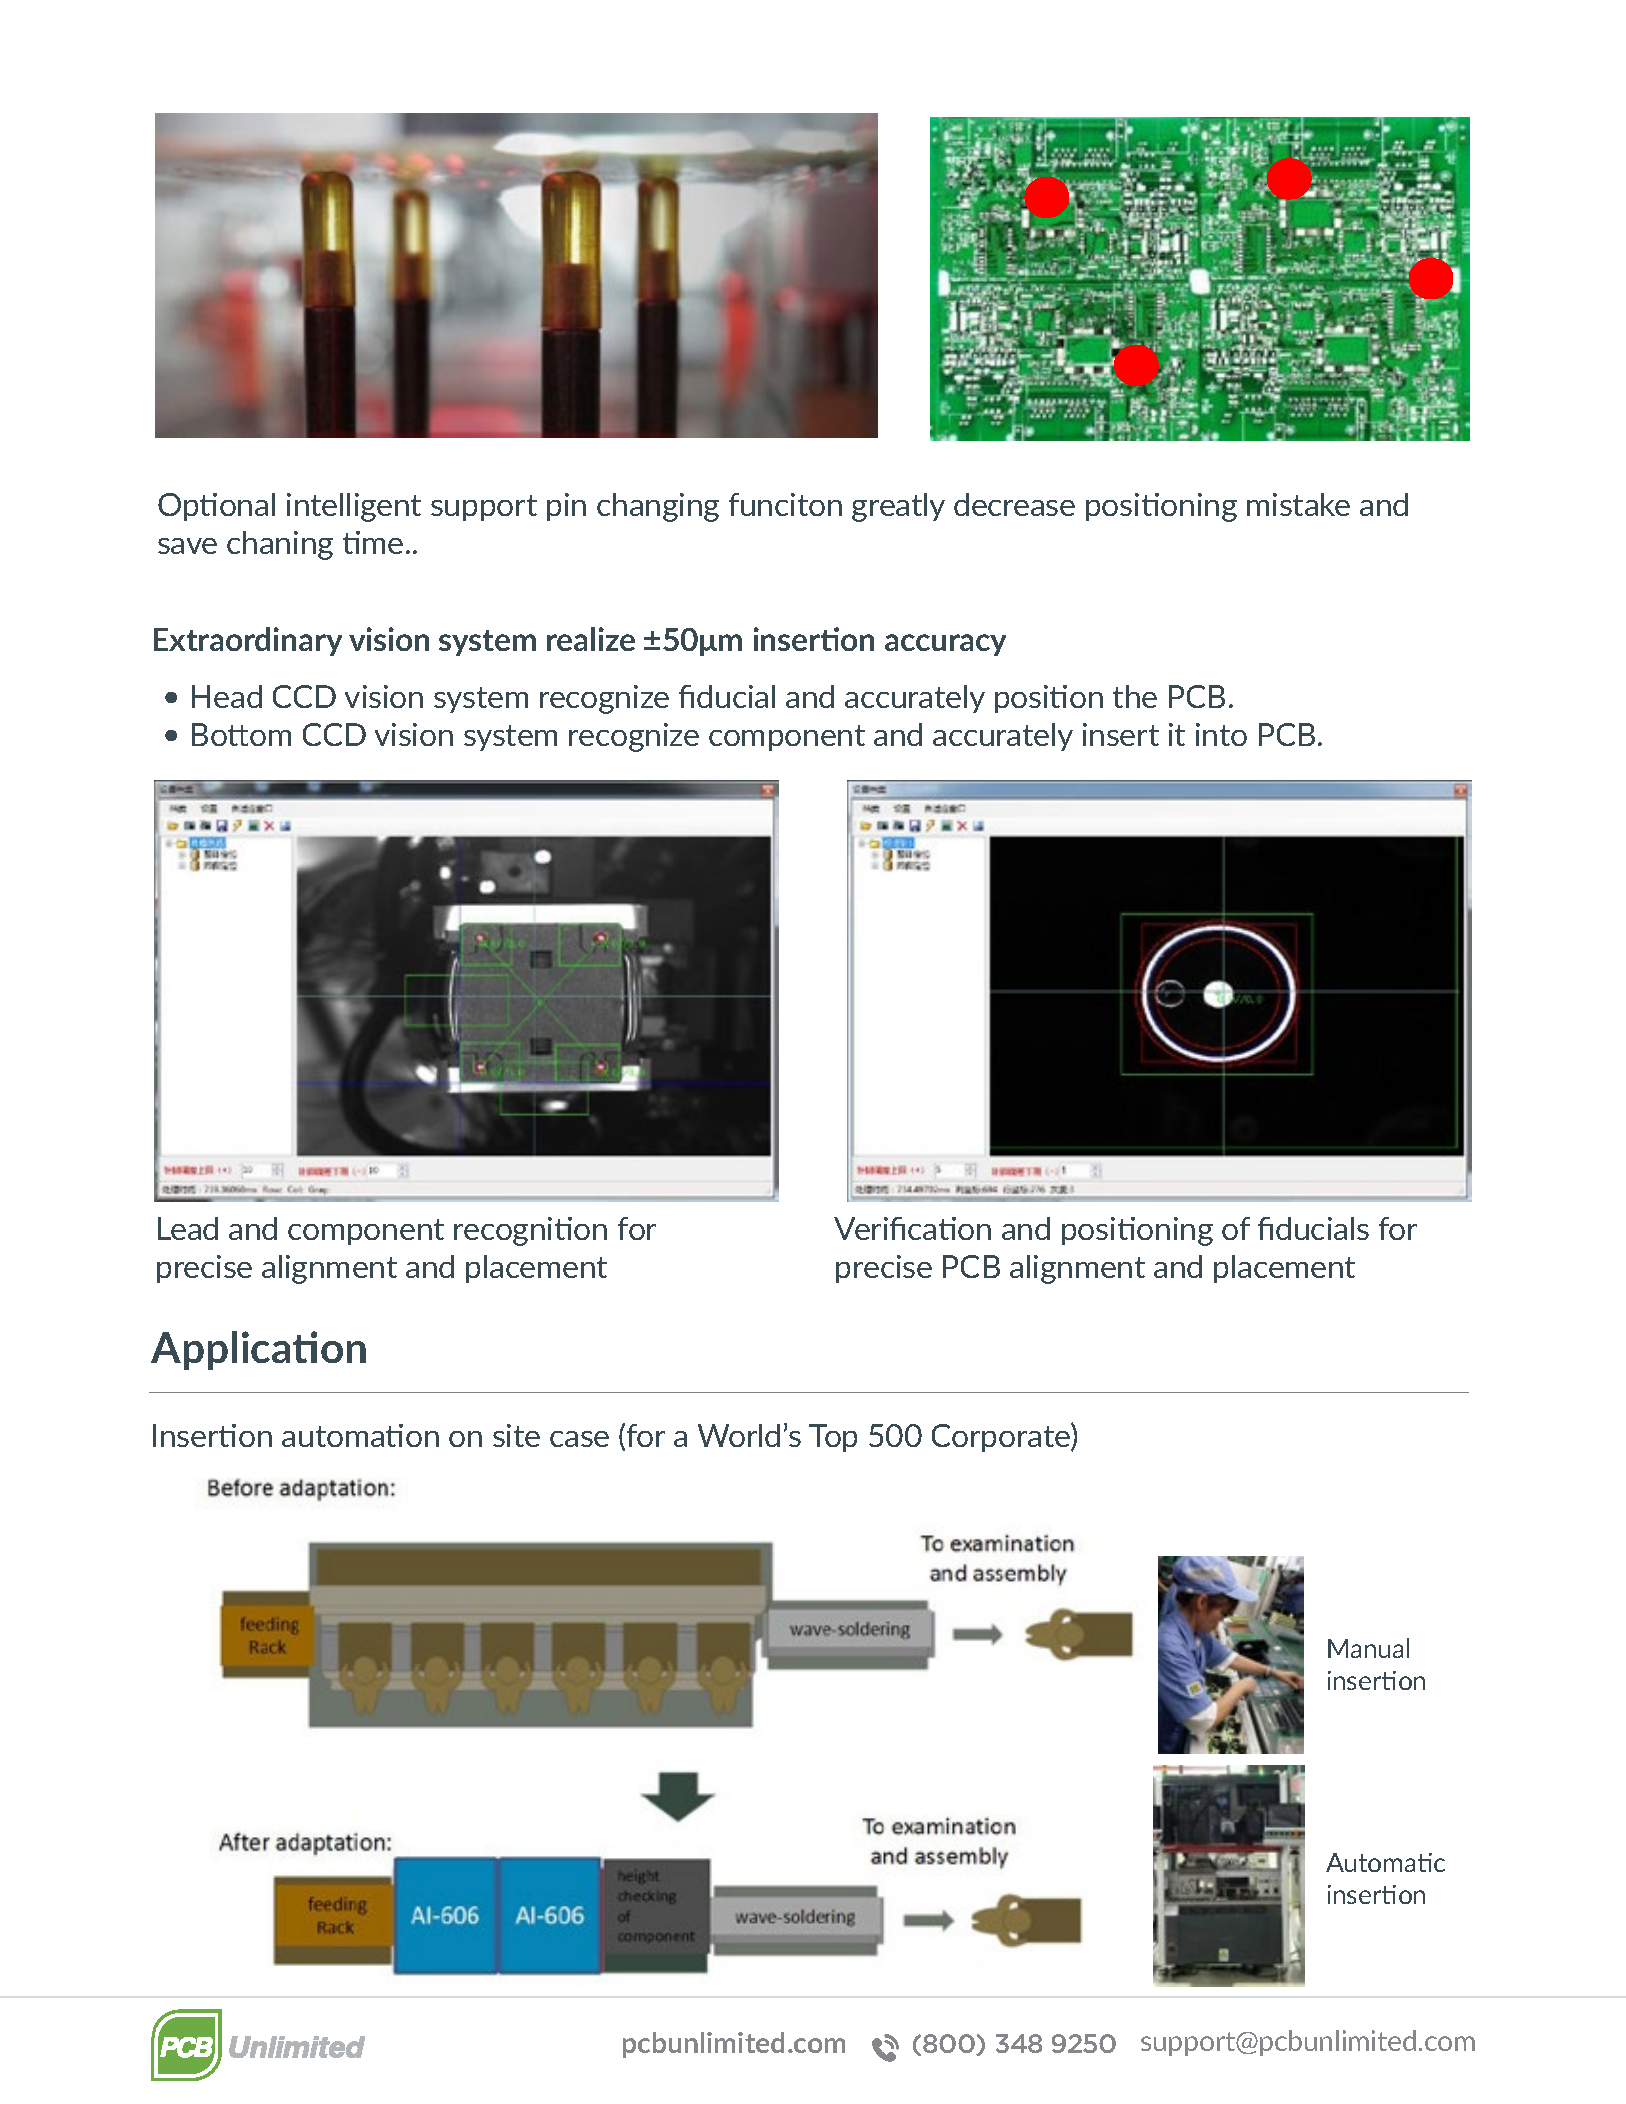  Describe the element at coordinates (1221, 734) in the document. I see `into` at that location.
